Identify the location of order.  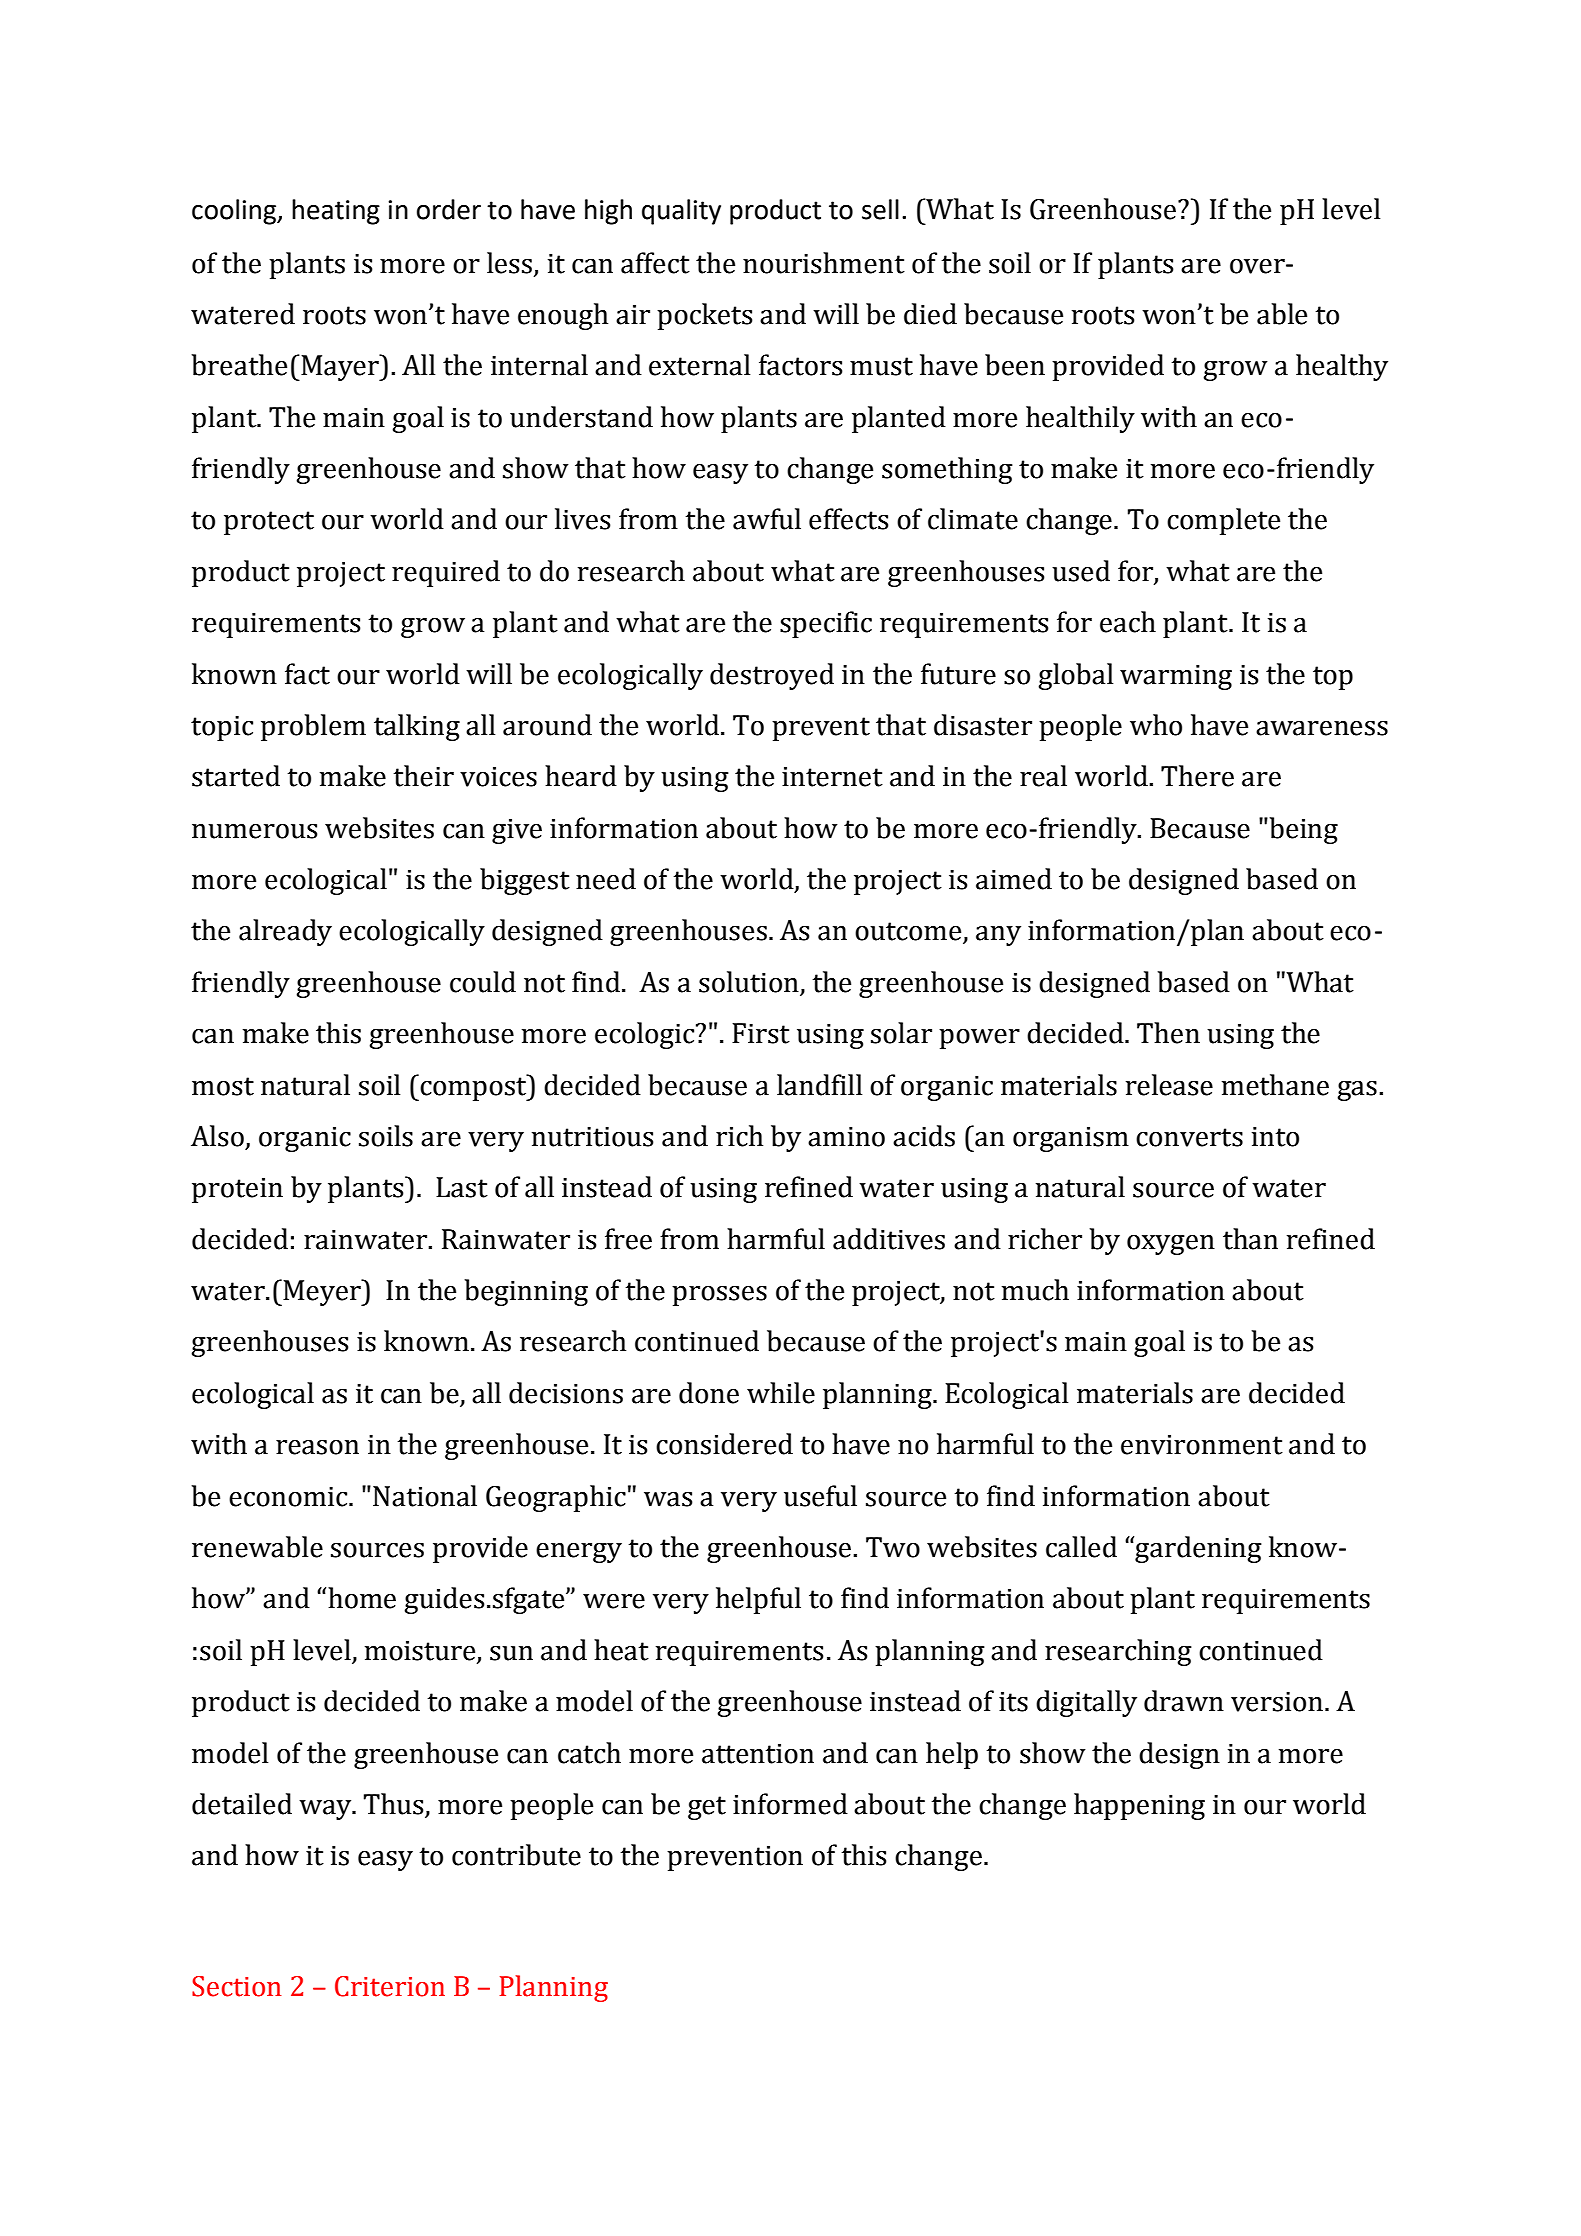
(449, 209).
